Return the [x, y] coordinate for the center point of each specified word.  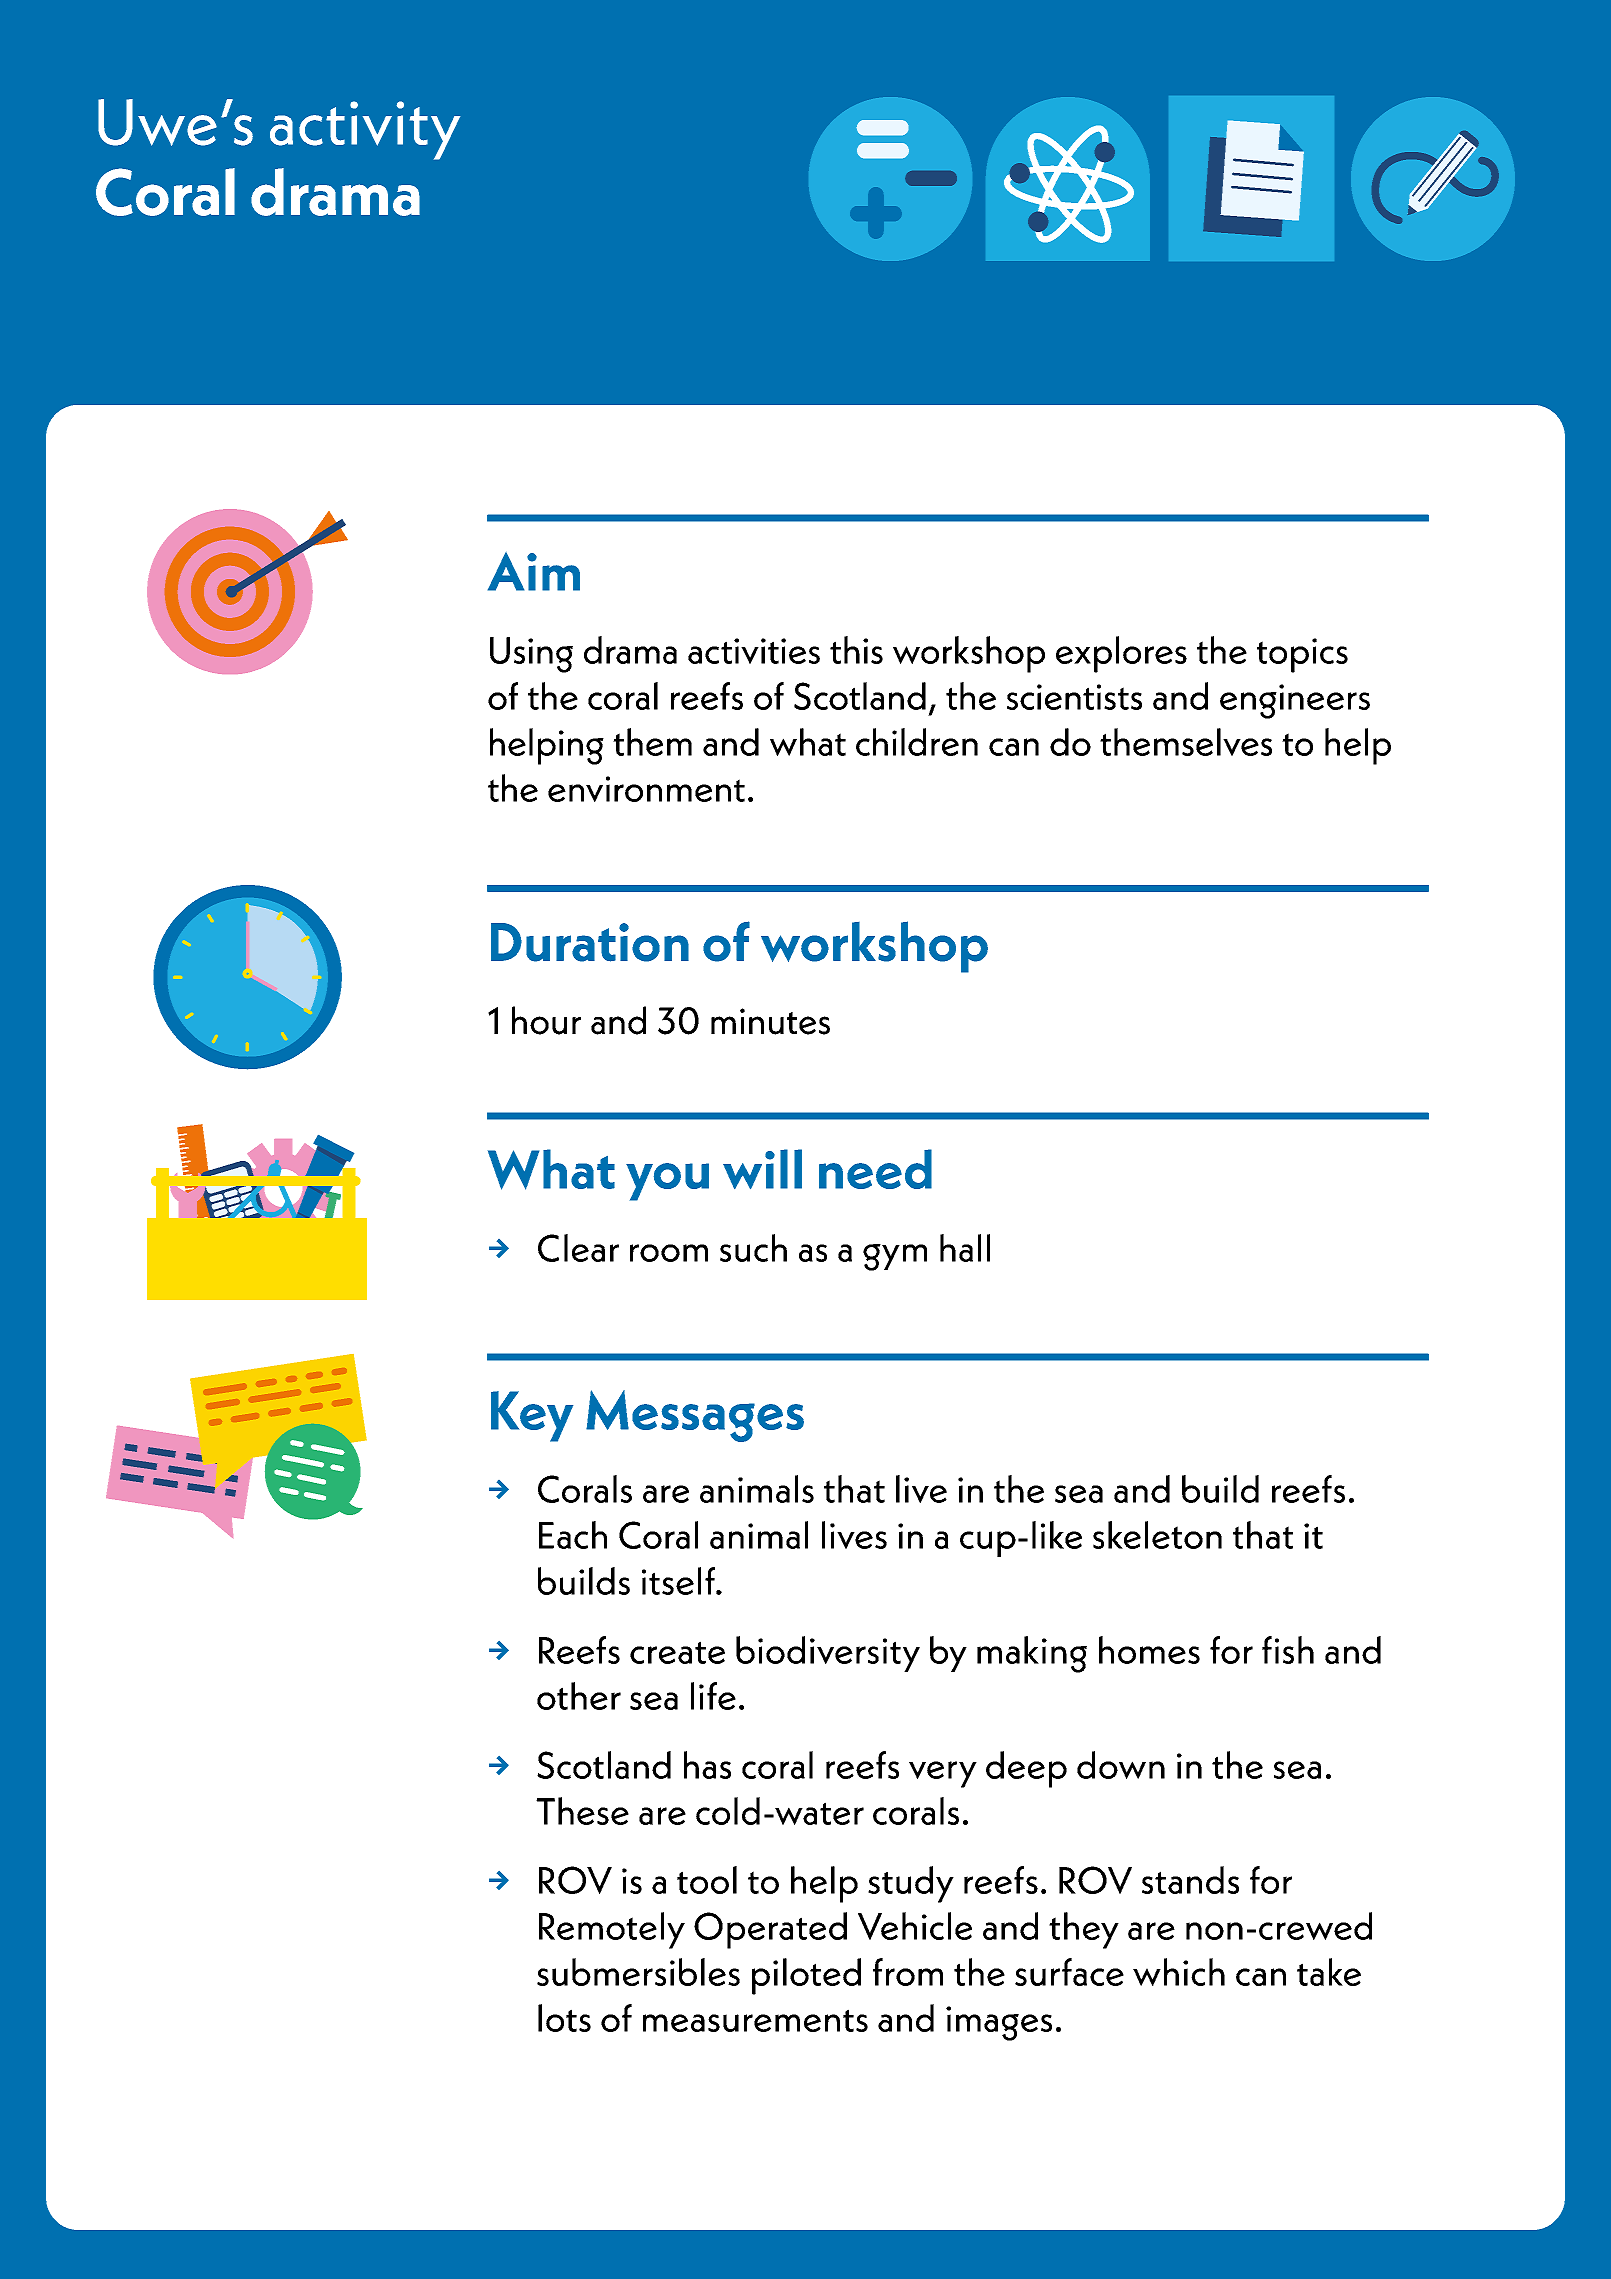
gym [895, 1257]
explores [1121, 654]
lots [564, 2018]
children [917, 742]
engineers [1295, 701]
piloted [806, 1976]
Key [532, 1416]
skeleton [1157, 1535]
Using [531, 655]
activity [365, 130]
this [856, 650]
